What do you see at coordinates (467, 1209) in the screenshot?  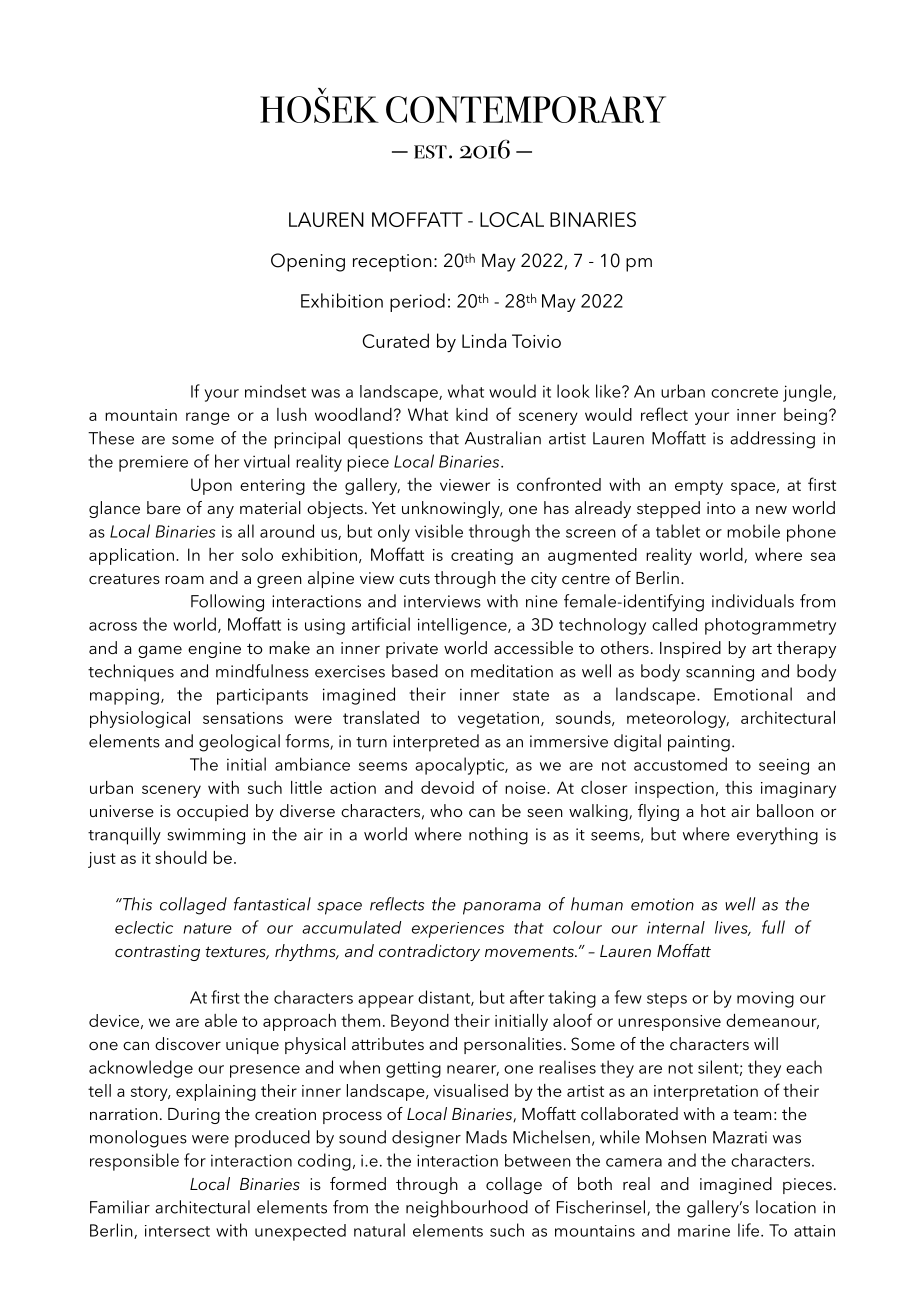 I see `neighbourhood` at bounding box center [467, 1209].
